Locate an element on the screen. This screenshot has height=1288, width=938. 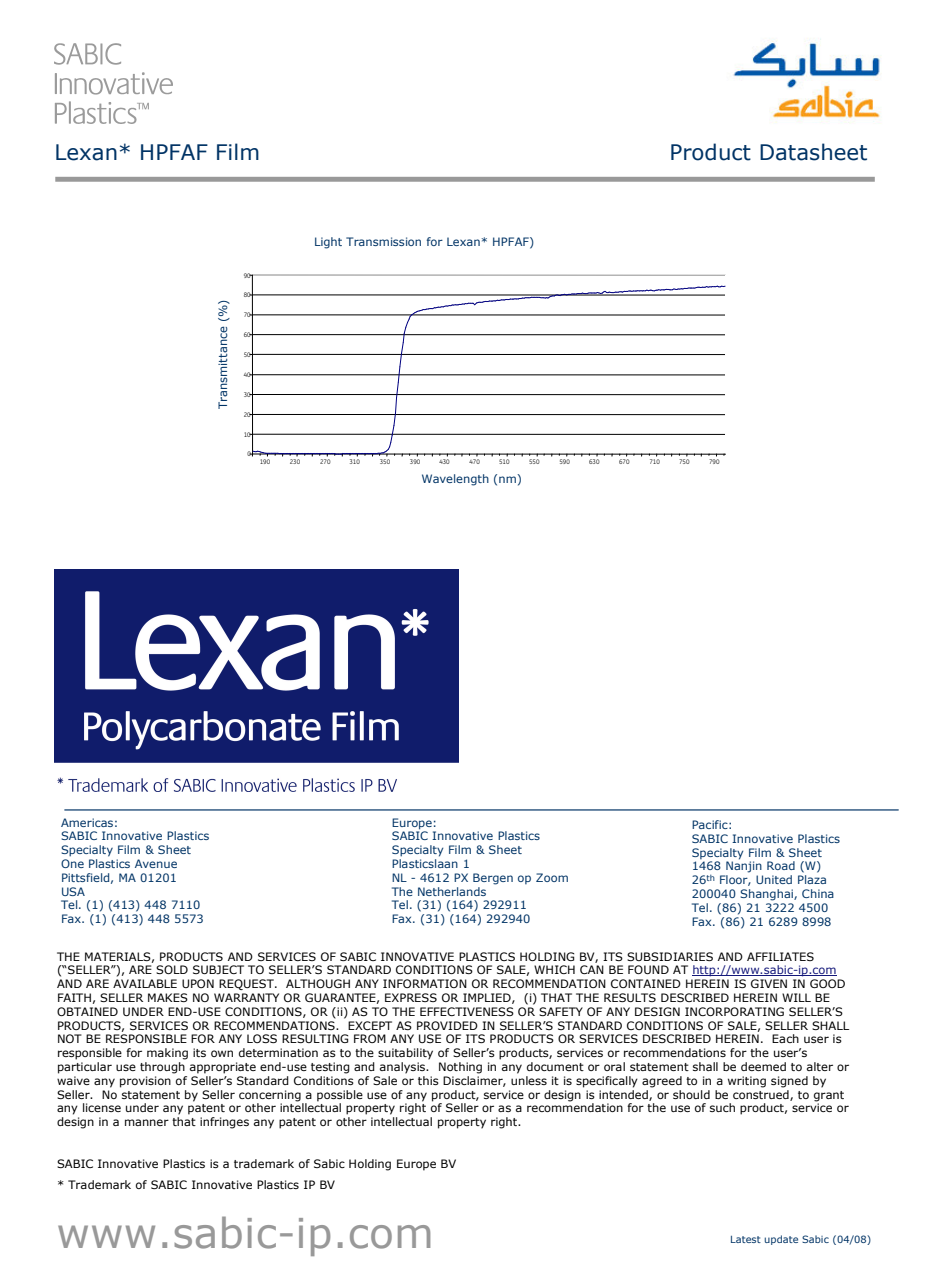
Avenue is located at coordinates (156, 863).
